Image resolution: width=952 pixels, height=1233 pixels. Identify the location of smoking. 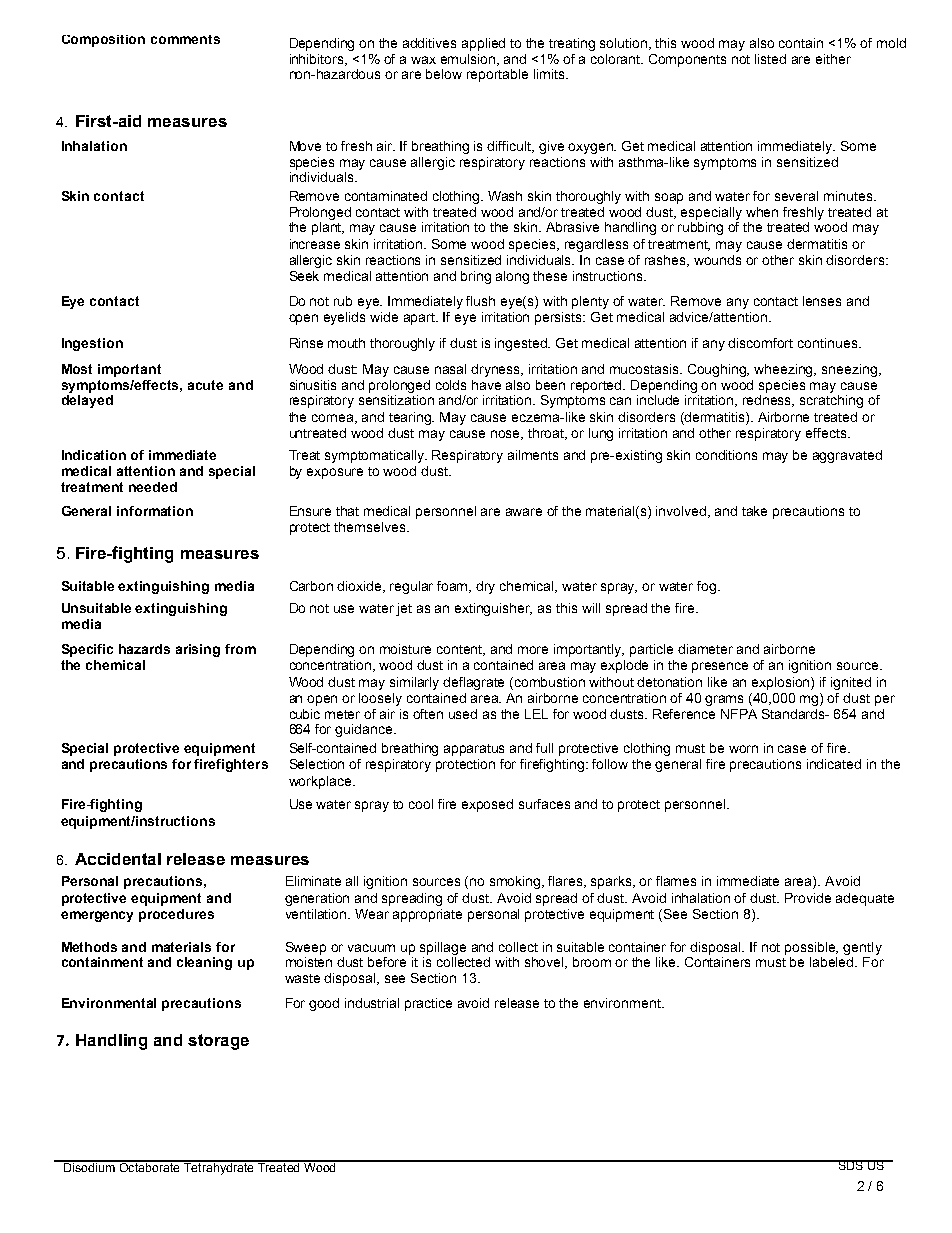
(516, 882).
